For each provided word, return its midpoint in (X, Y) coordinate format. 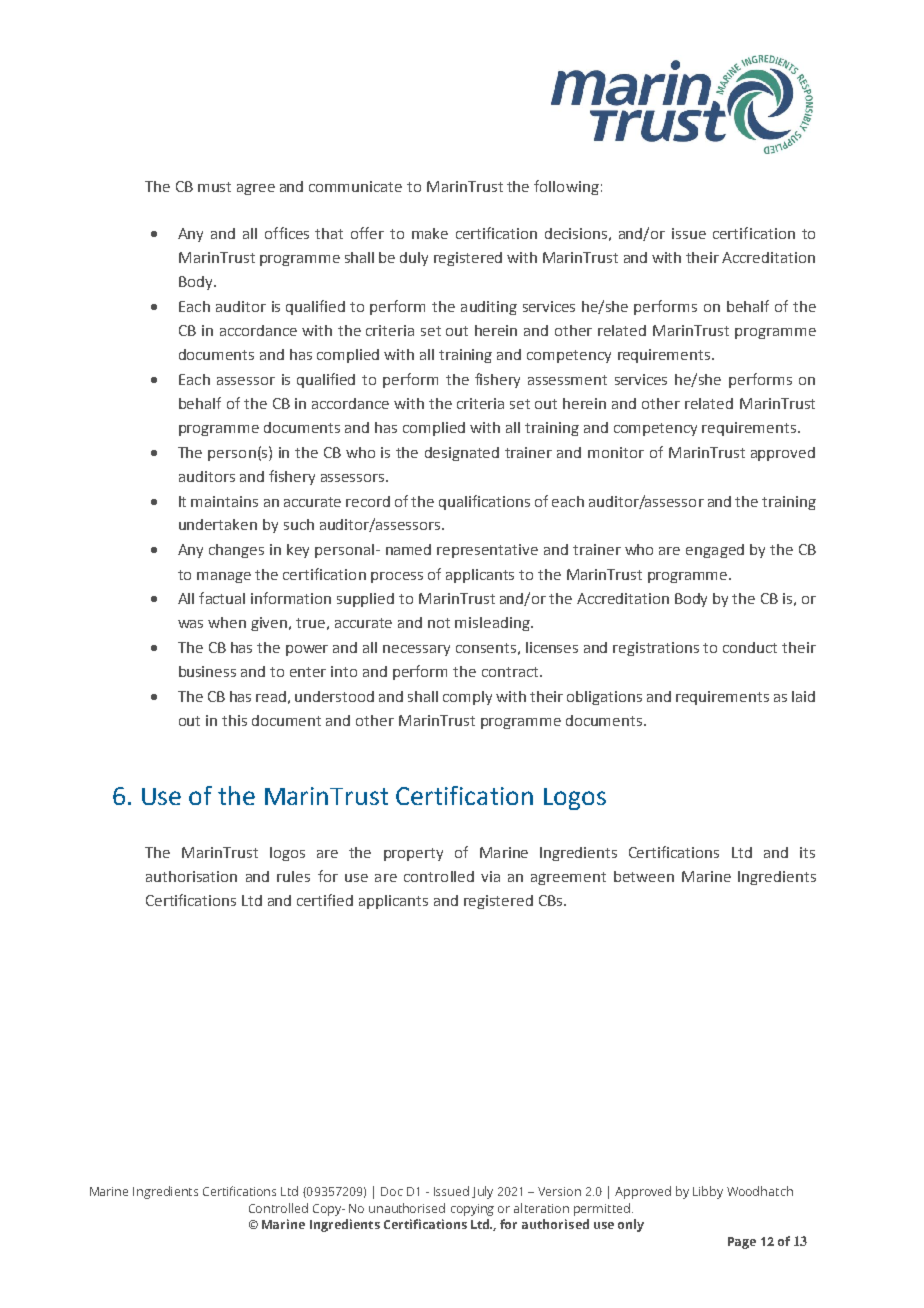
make (430, 233)
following (566, 187)
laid (803, 696)
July (482, 1192)
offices (287, 233)
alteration (541, 1208)
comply (467, 698)
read (271, 696)
